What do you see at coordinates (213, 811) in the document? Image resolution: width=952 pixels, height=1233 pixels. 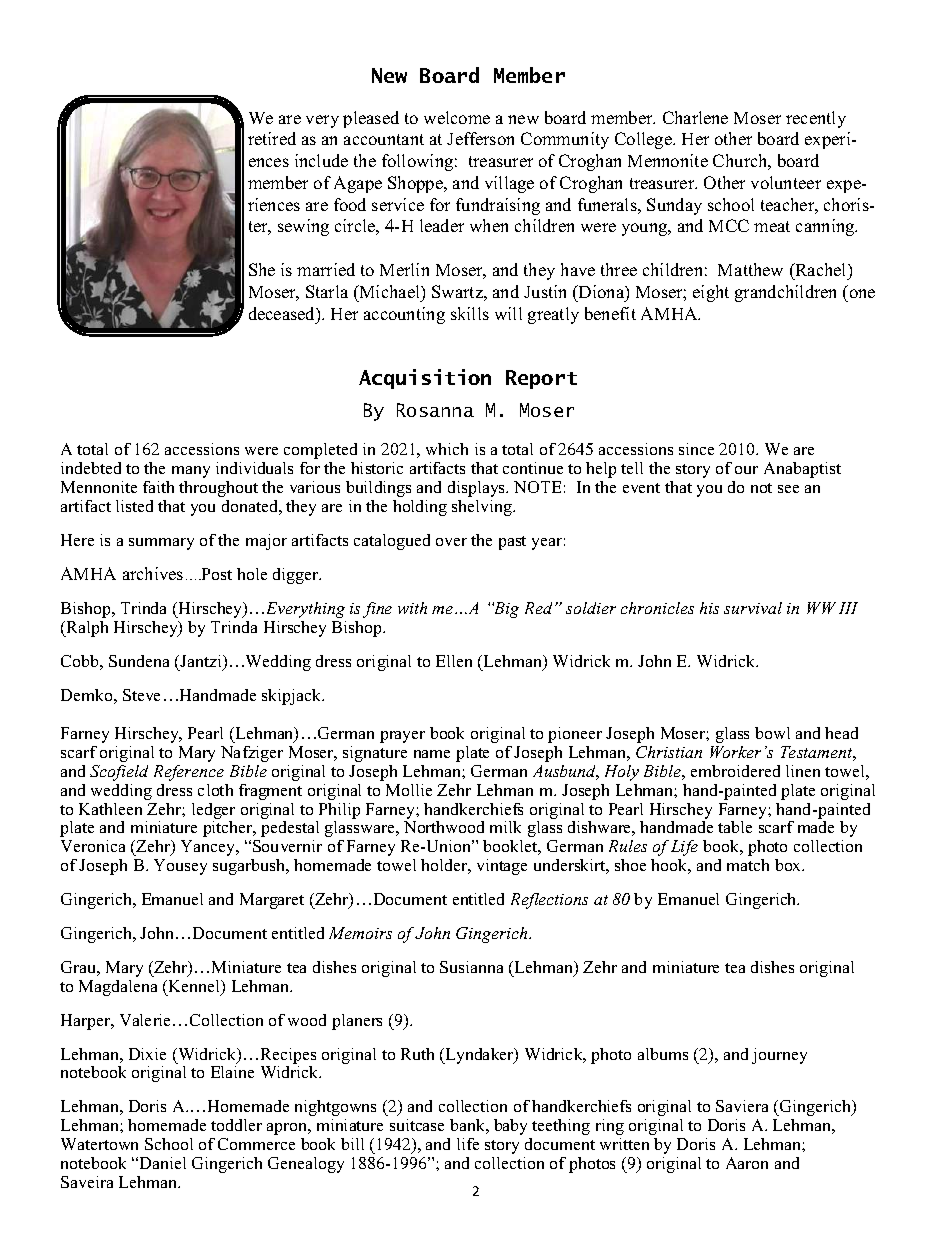 I see `ledger` at bounding box center [213, 811].
